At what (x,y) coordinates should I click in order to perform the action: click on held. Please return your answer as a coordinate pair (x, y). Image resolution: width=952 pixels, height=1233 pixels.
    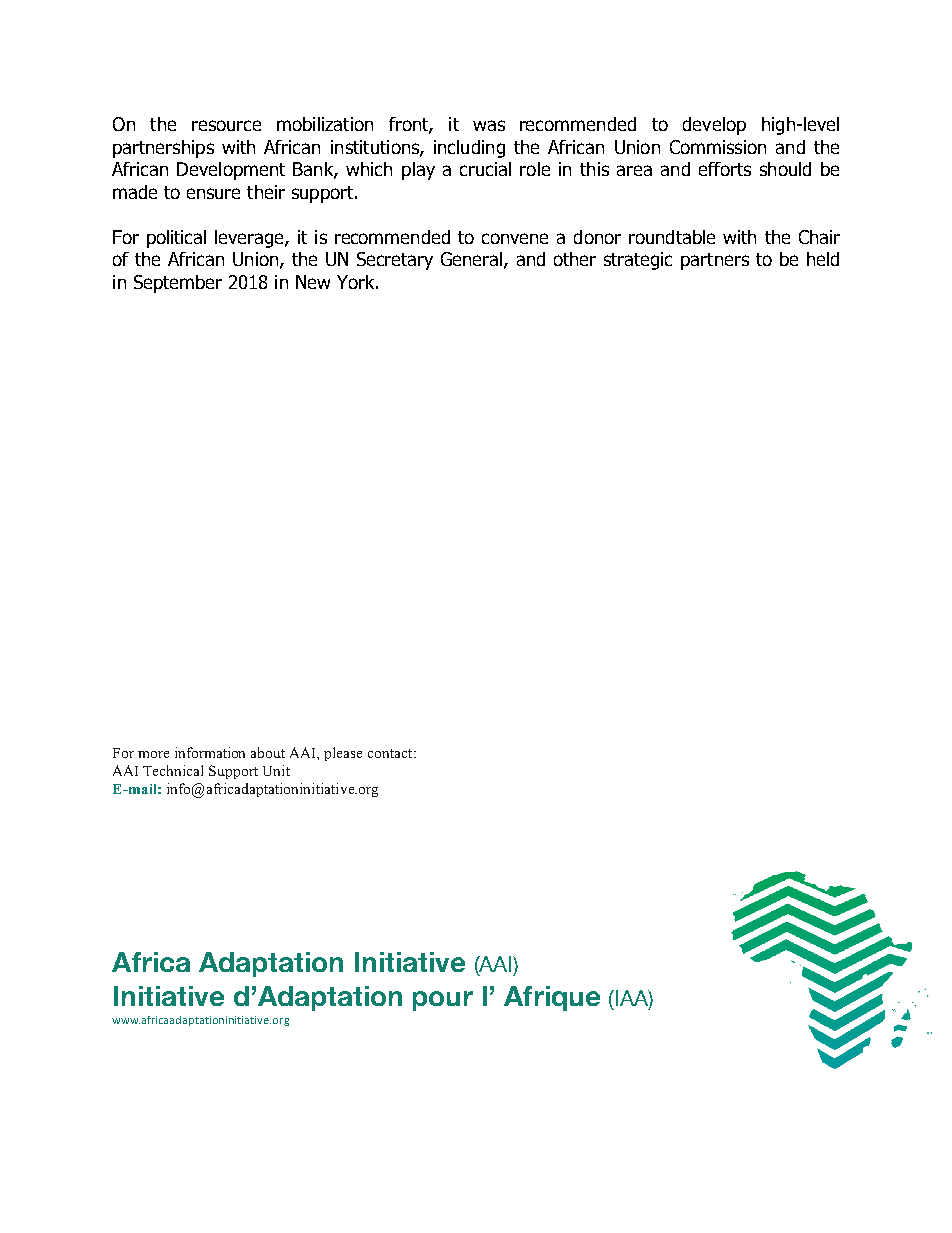
    Looking at the image, I should click on (823, 259).
